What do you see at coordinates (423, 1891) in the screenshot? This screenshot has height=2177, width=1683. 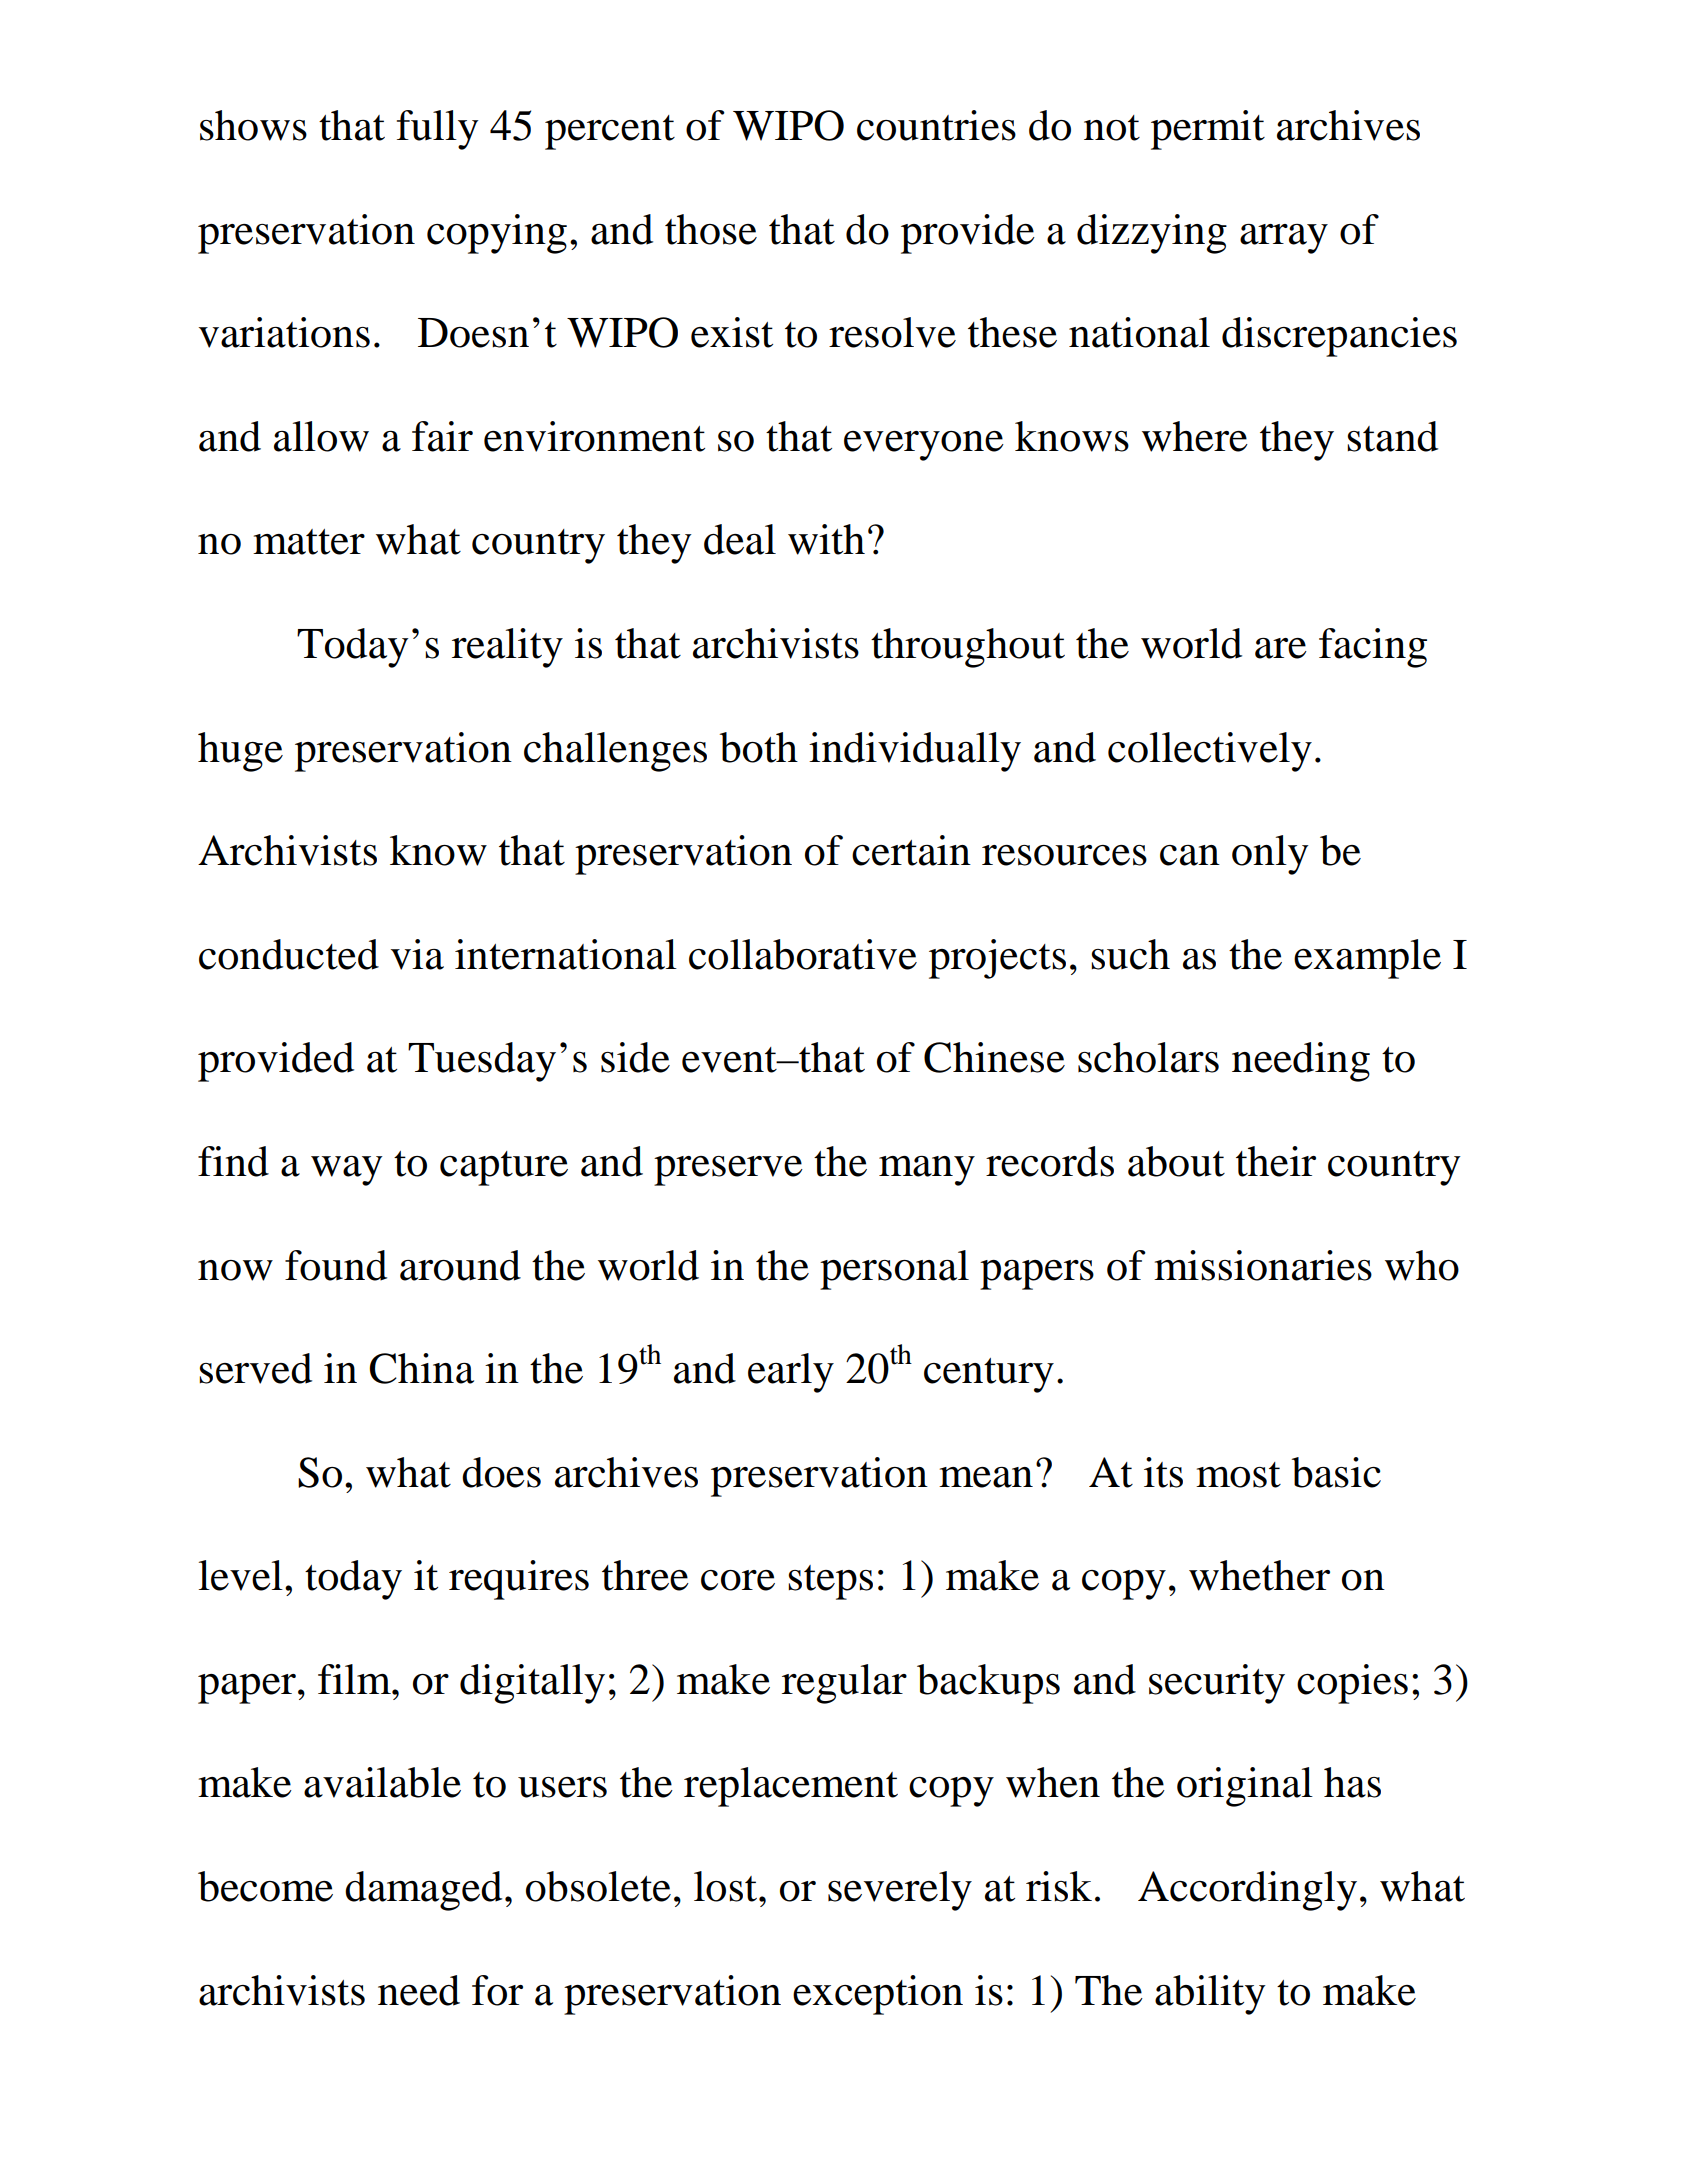 I see `damaged` at bounding box center [423, 1891].
